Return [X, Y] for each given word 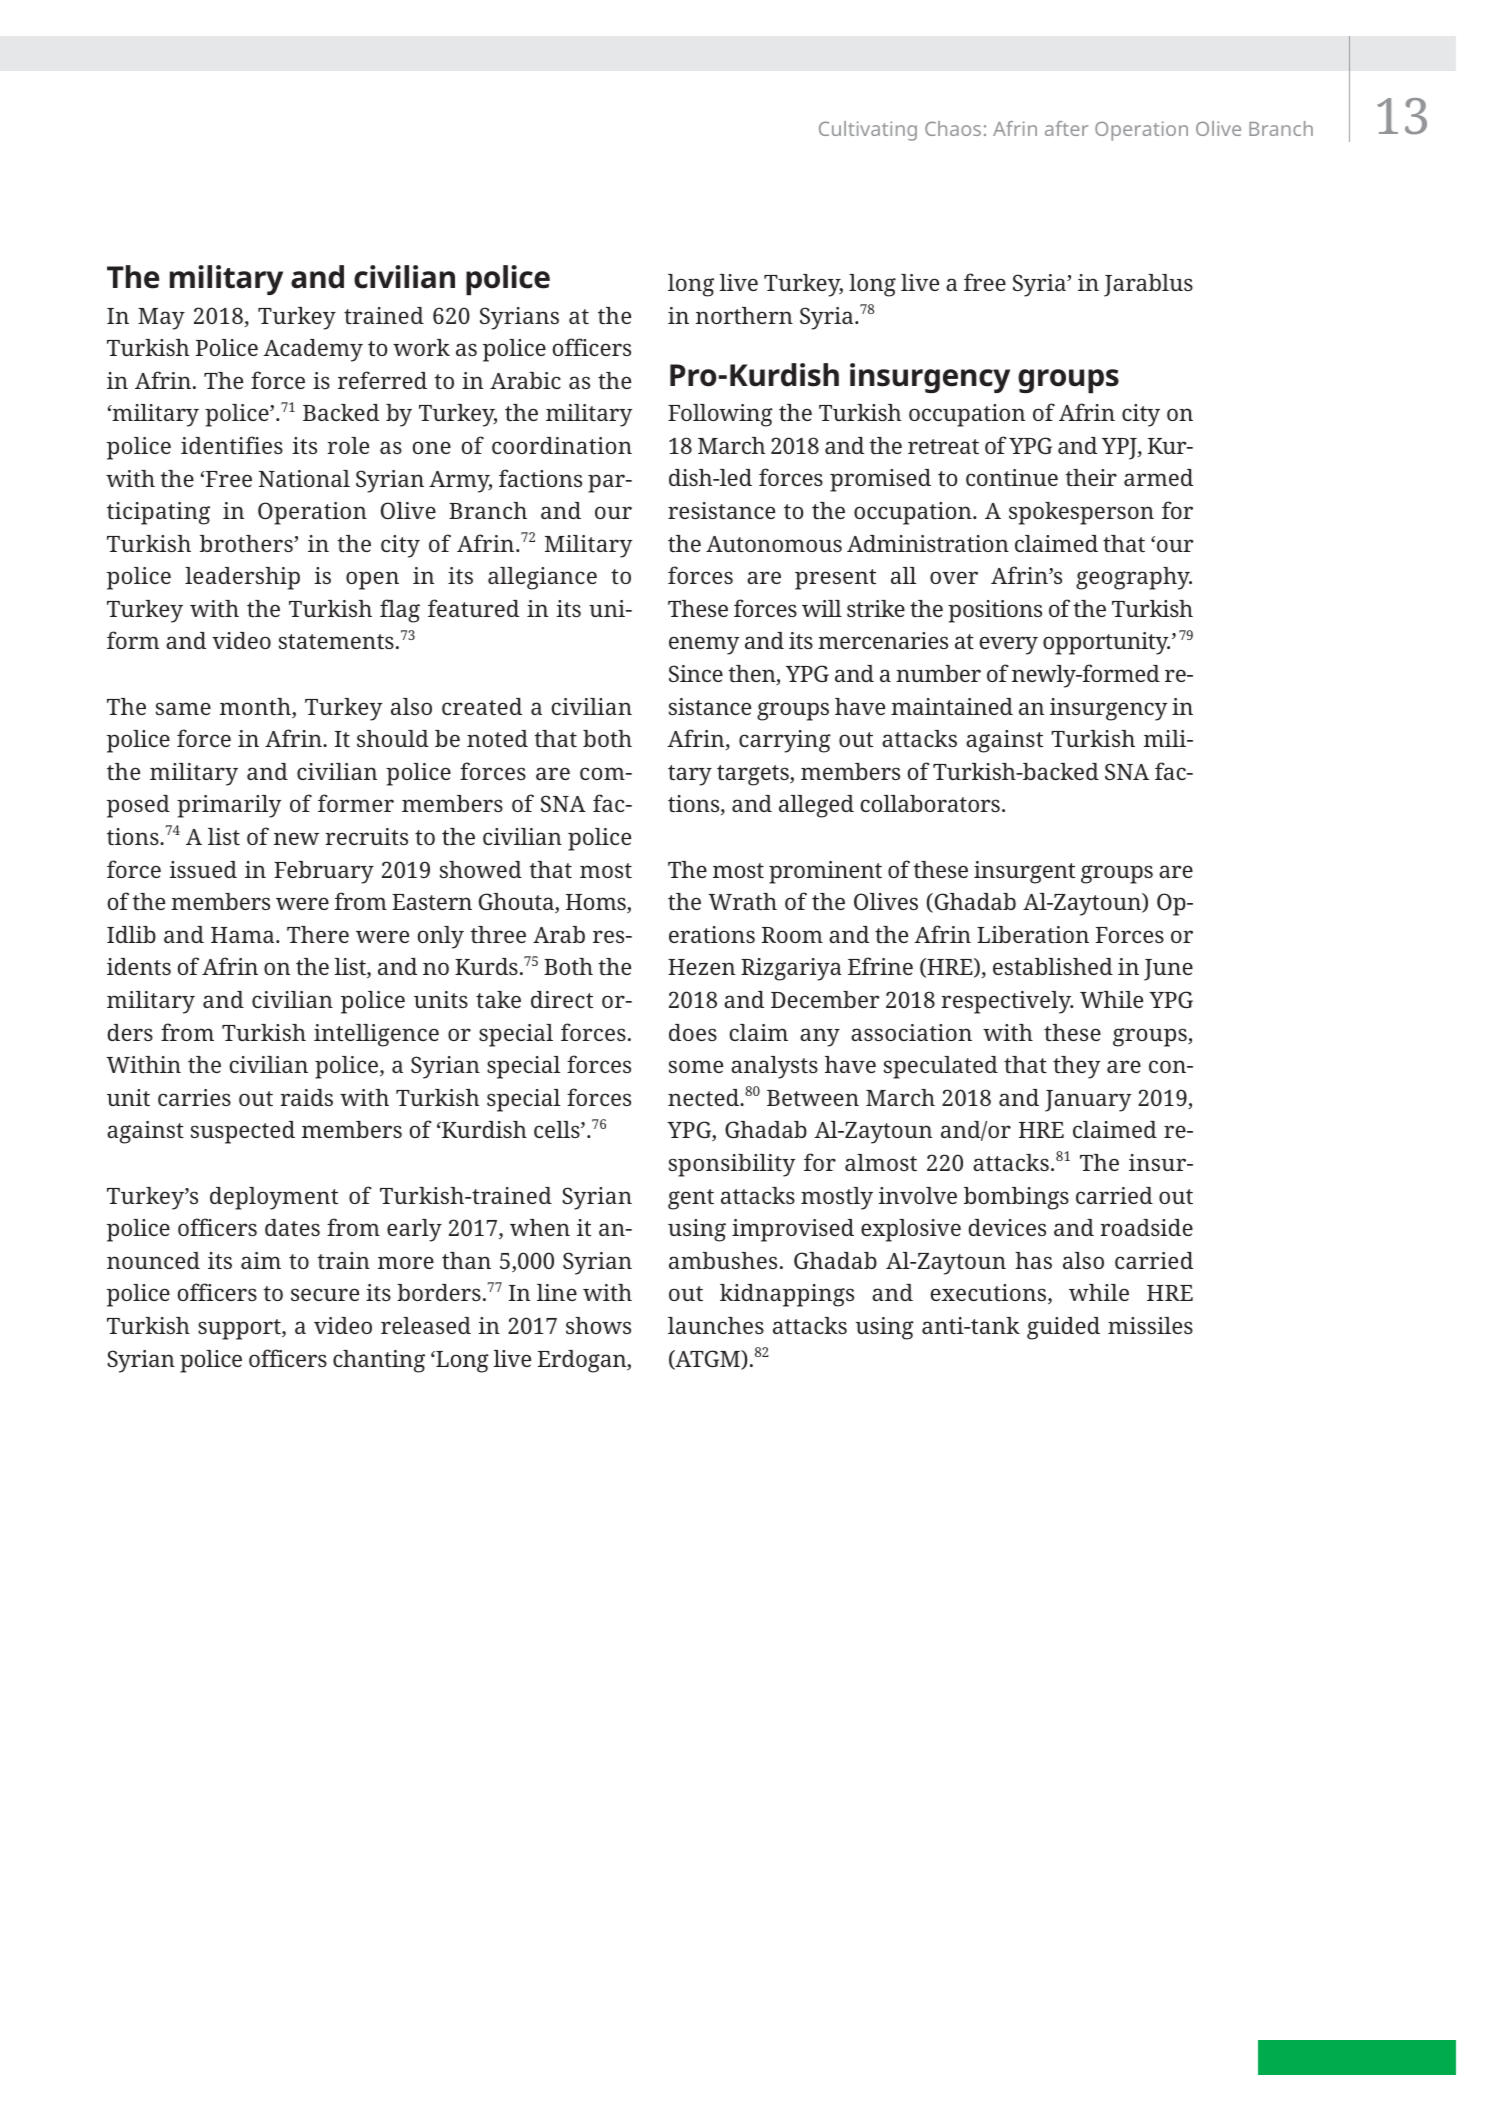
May [161, 319]
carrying [785, 741]
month [256, 708]
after [1066, 128]
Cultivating [868, 131]
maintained [952, 706]
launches [716, 1325]
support [240, 1329]
